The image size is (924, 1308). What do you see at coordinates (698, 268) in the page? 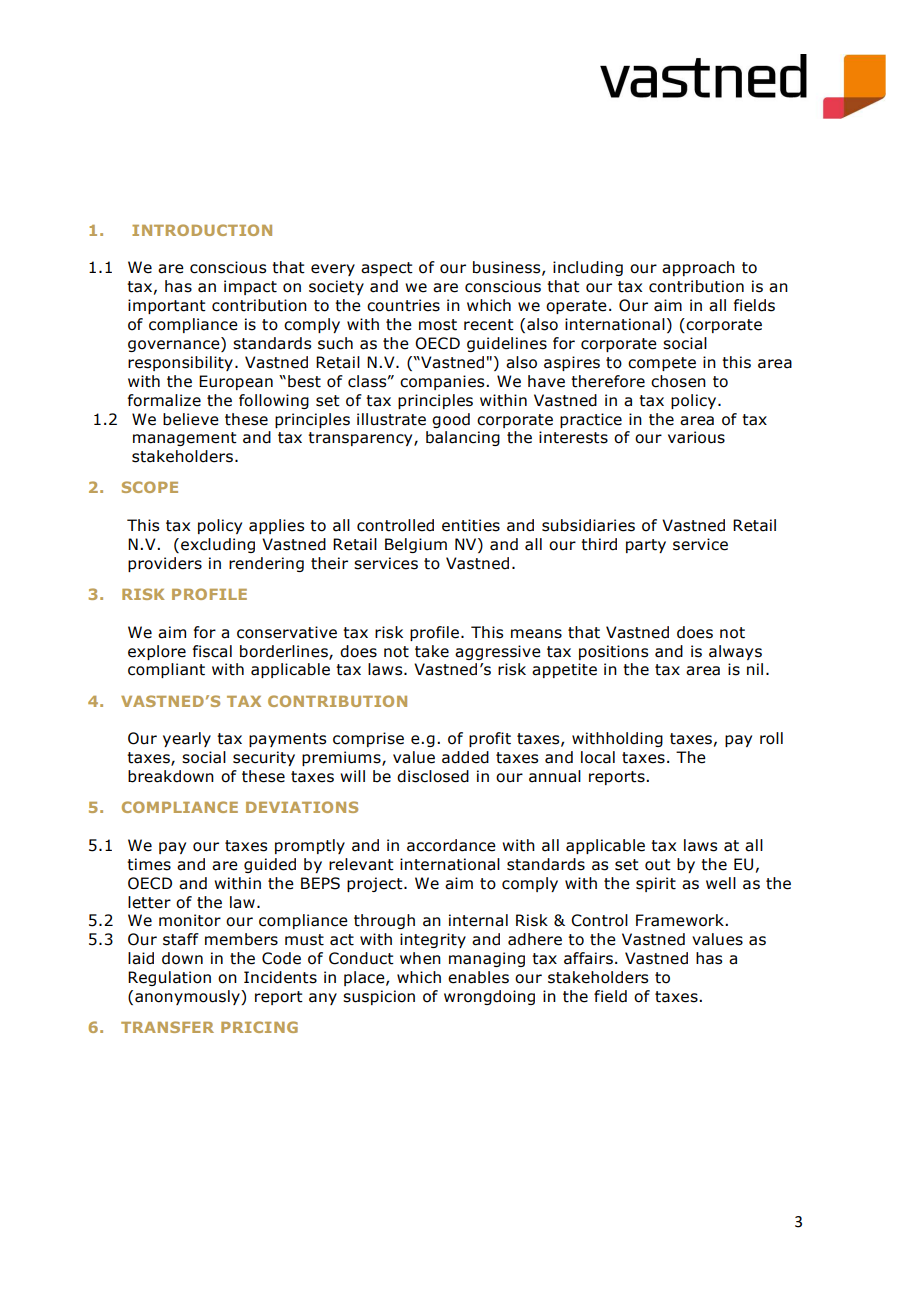
I see `approach` at bounding box center [698, 268].
